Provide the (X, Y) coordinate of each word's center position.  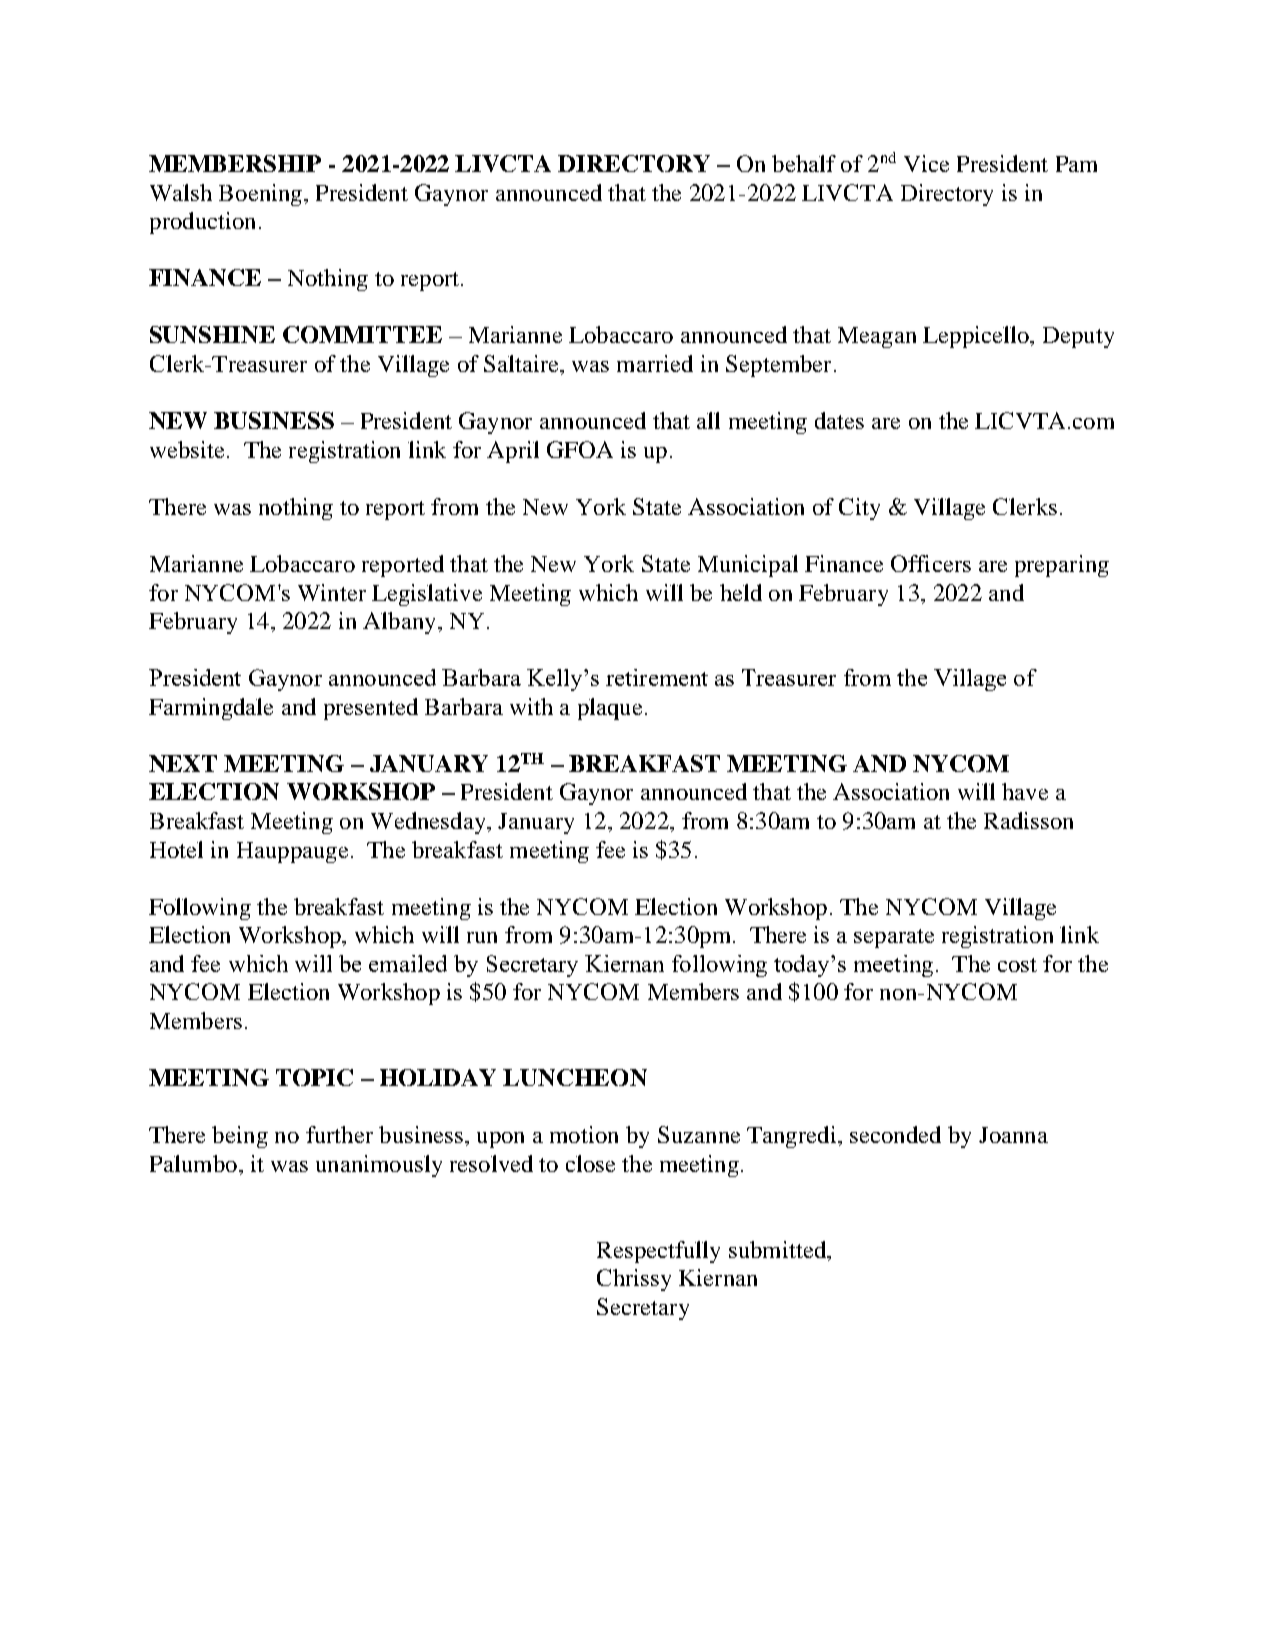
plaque (610, 709)
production (202, 223)
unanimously (379, 1166)
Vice (926, 163)
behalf (804, 163)
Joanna (1013, 1135)
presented (371, 709)
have (1025, 791)
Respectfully (658, 1252)
